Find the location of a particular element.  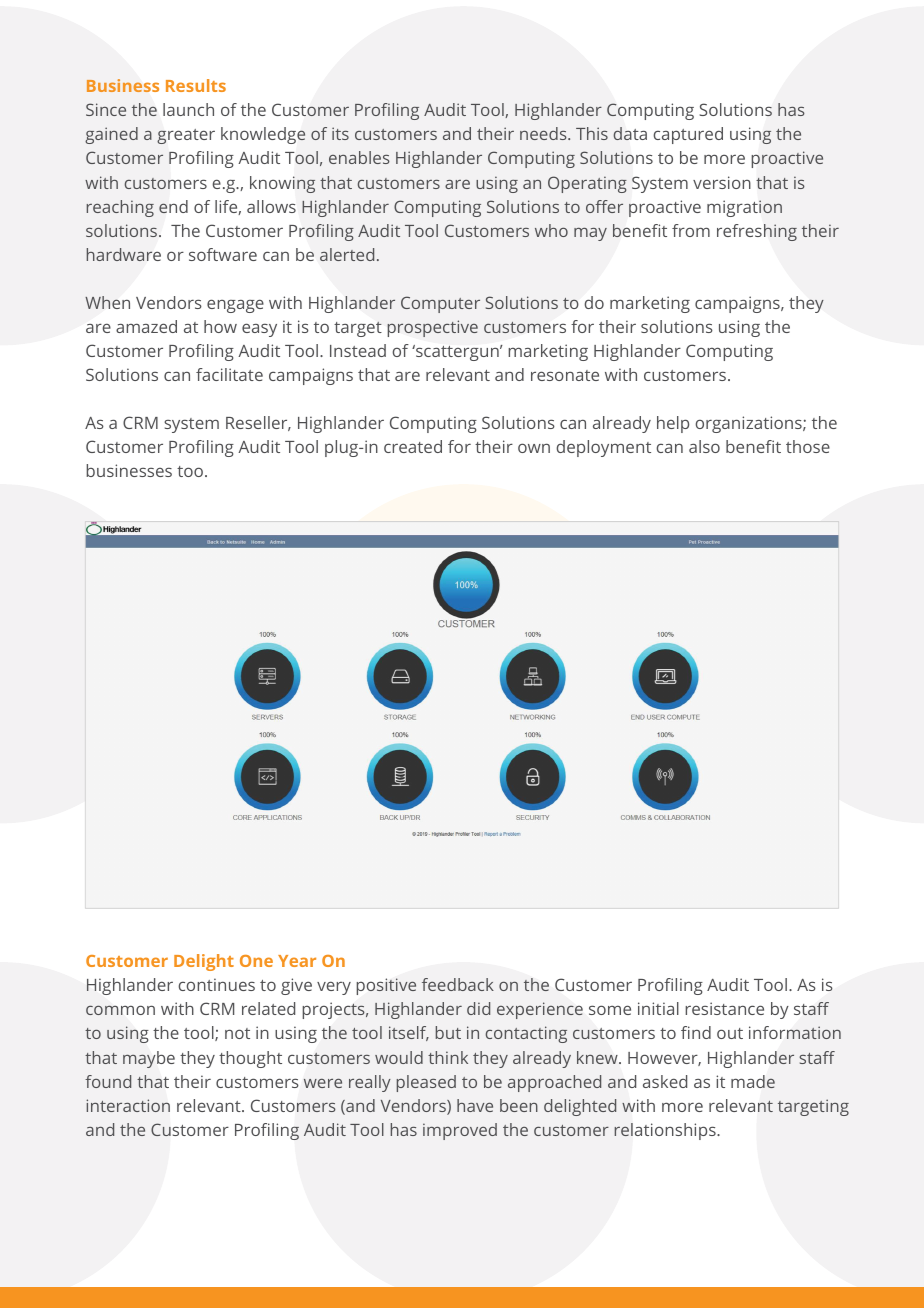

captured is located at coordinates (688, 135).
